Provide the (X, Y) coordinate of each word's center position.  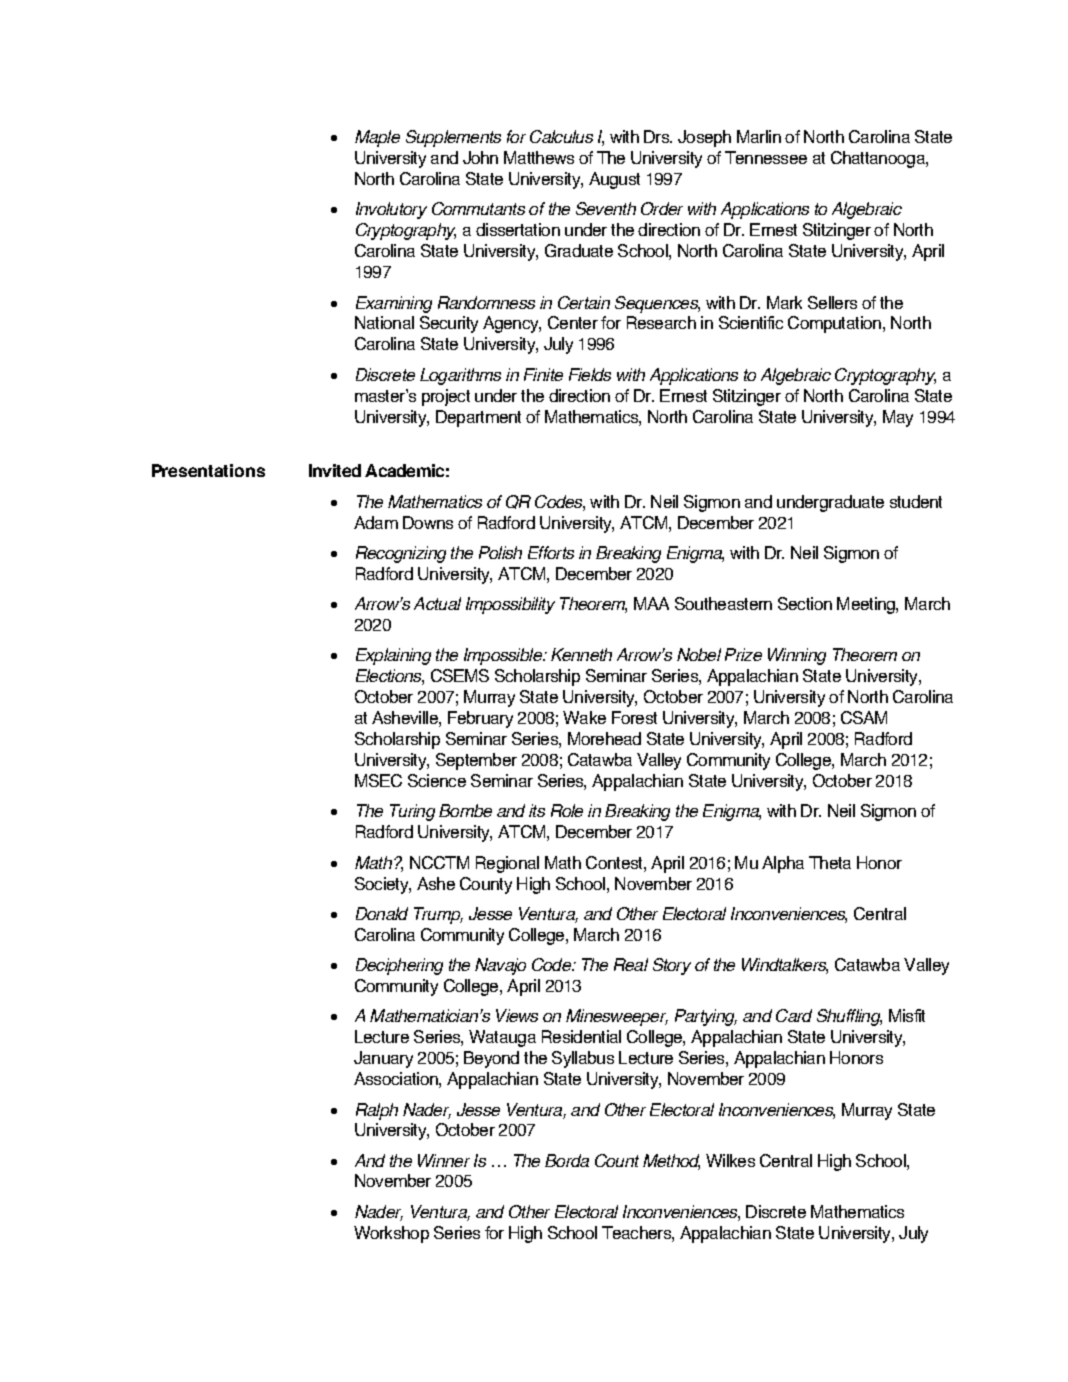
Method (671, 1162)
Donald (382, 913)
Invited (335, 470)
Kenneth (581, 654)
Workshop (391, 1234)
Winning (797, 656)
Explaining (393, 656)
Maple (377, 138)
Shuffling (849, 1017)
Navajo (500, 966)
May (898, 418)
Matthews (539, 157)
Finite (543, 374)
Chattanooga (879, 159)
